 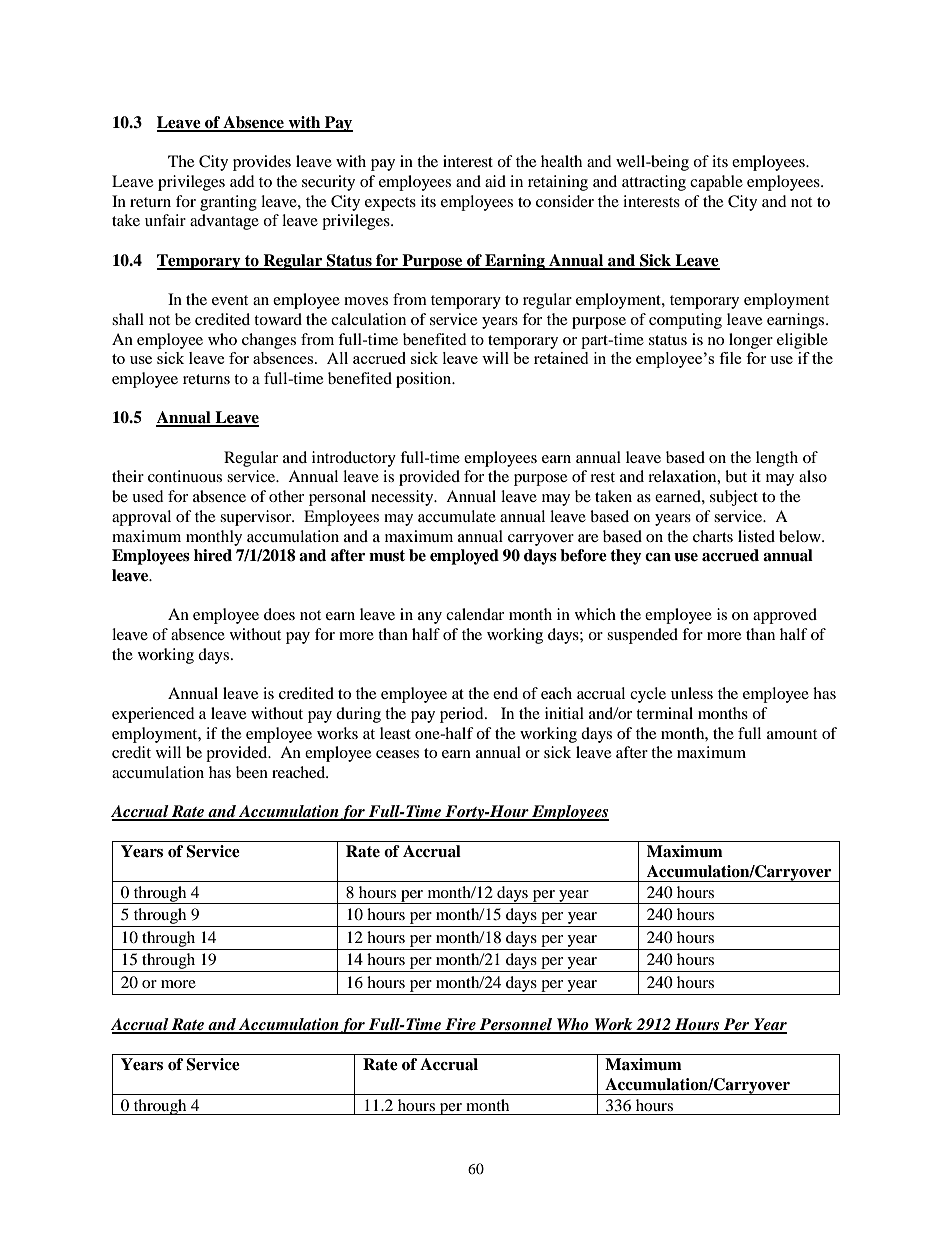 I want to click on unless, so click(x=692, y=693).
